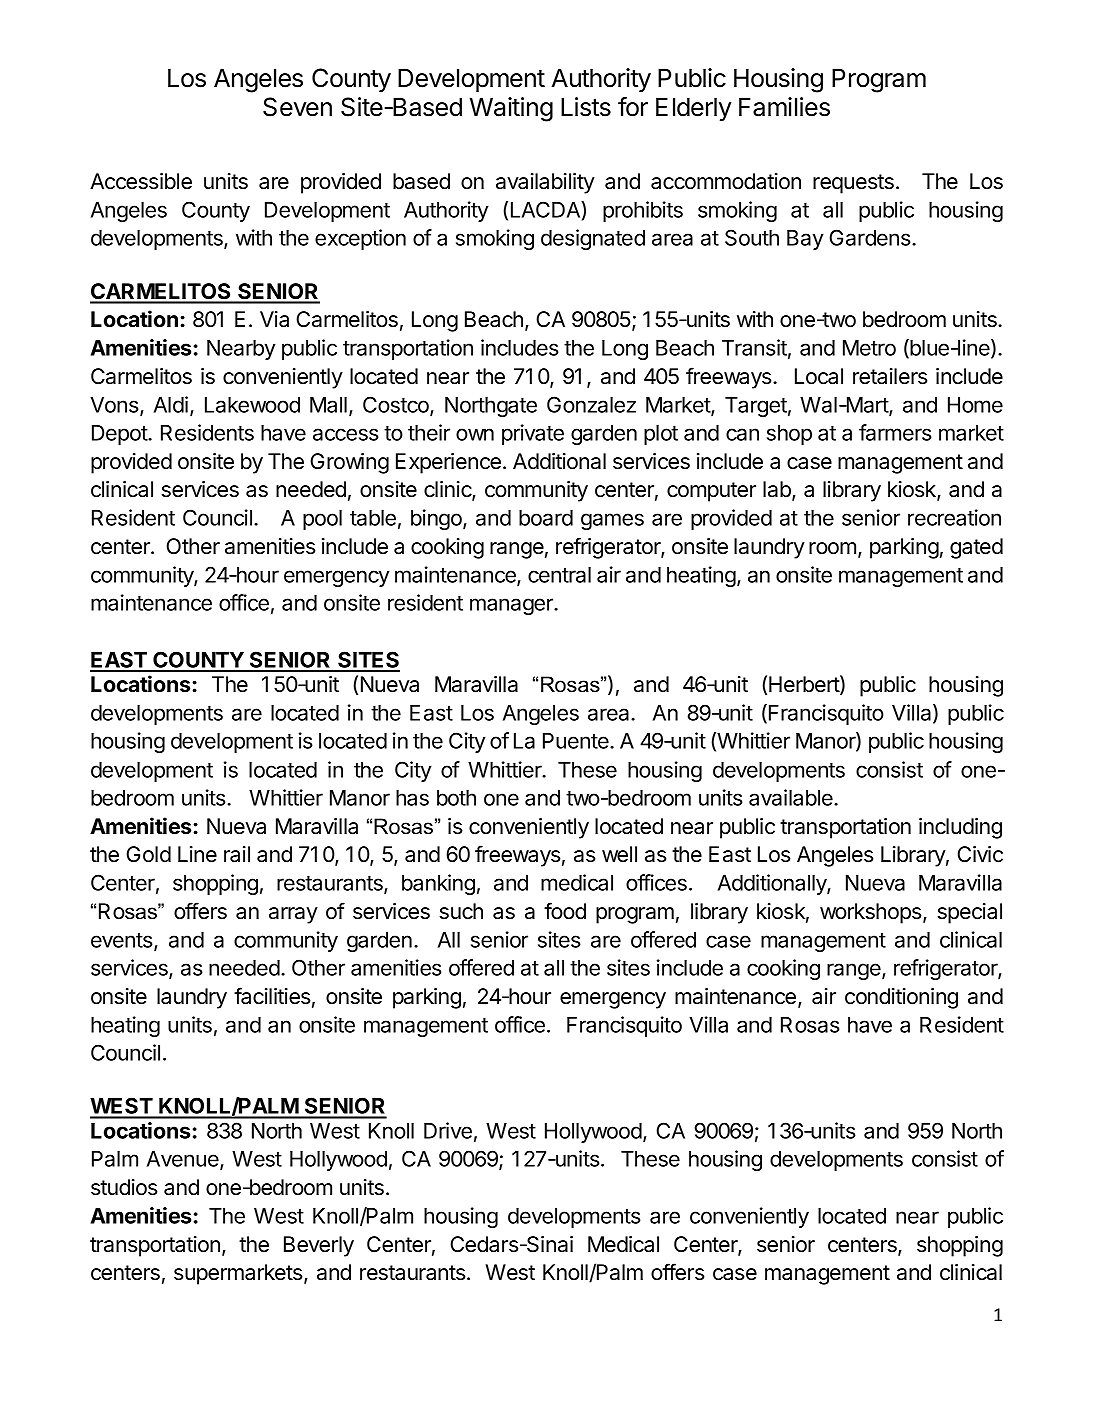 Image resolution: width=1093 pixels, height=1415 pixels. What do you see at coordinates (853, 184) in the screenshot?
I see `requests` at bounding box center [853, 184].
